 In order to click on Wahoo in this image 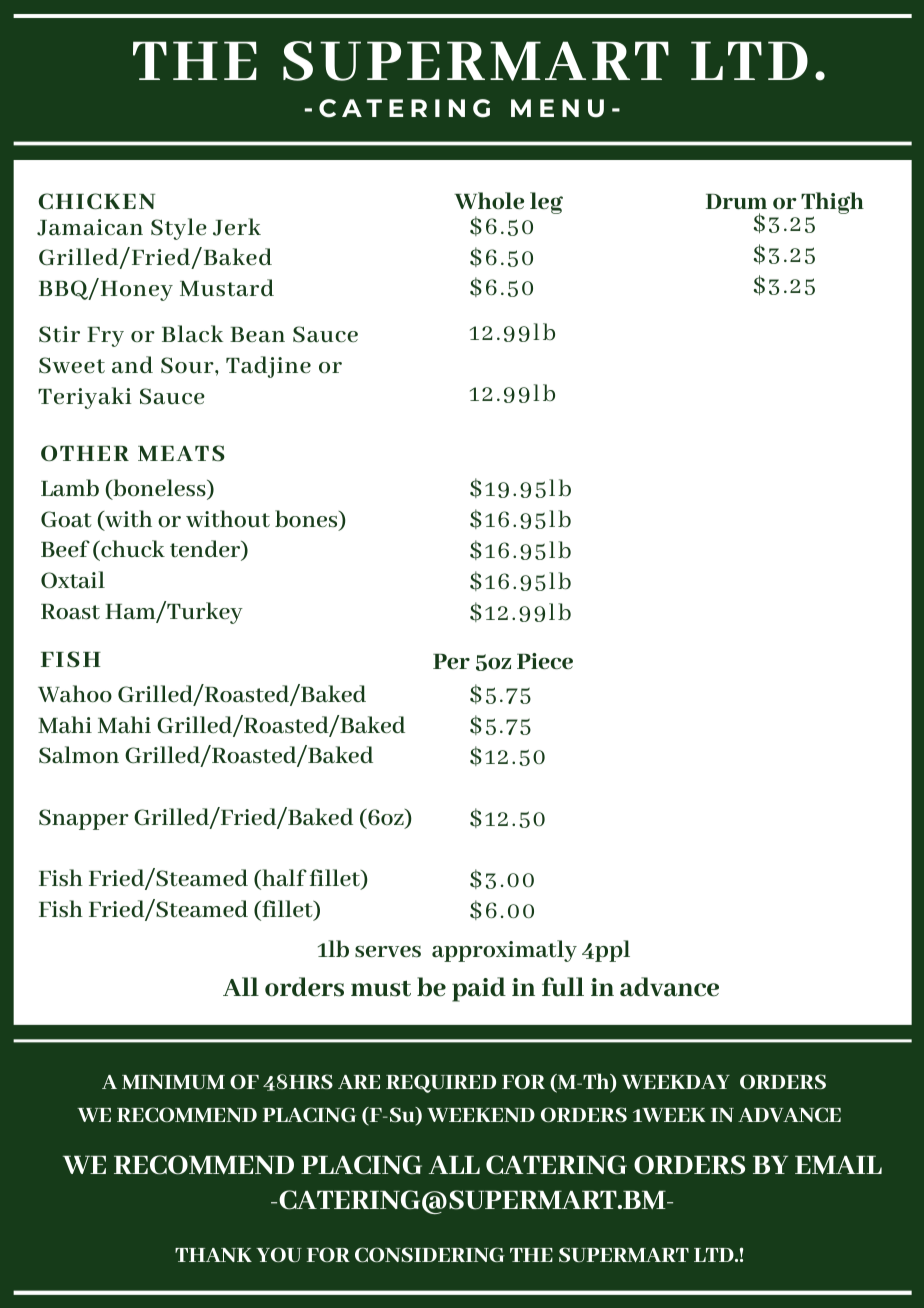, I will do `click(75, 694)`.
